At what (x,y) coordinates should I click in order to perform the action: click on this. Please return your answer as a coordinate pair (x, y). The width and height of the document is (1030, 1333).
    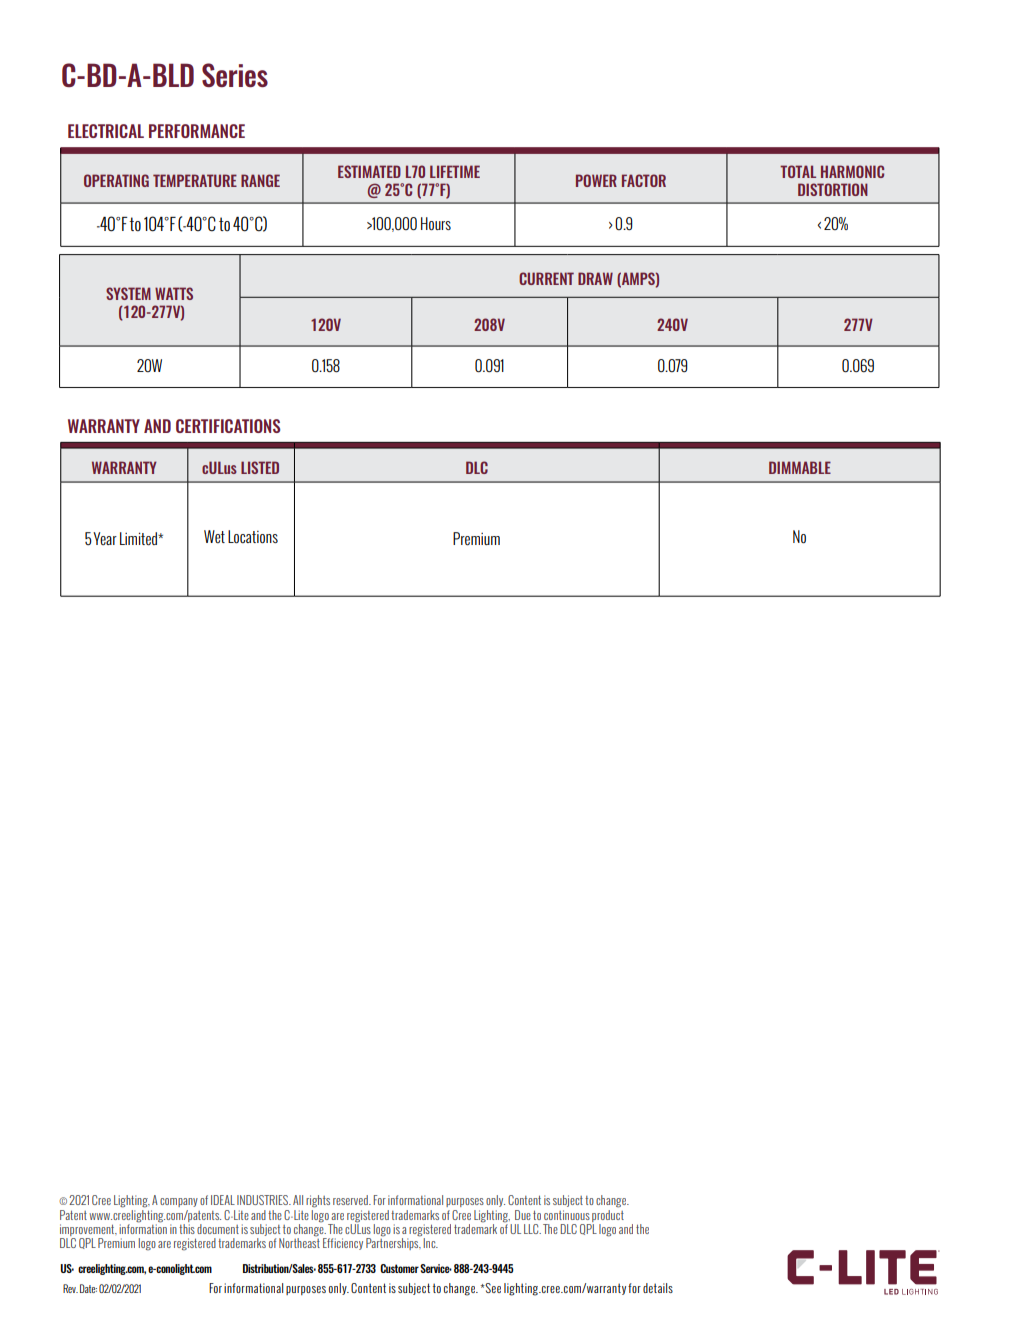
    Looking at the image, I should click on (187, 1229).
